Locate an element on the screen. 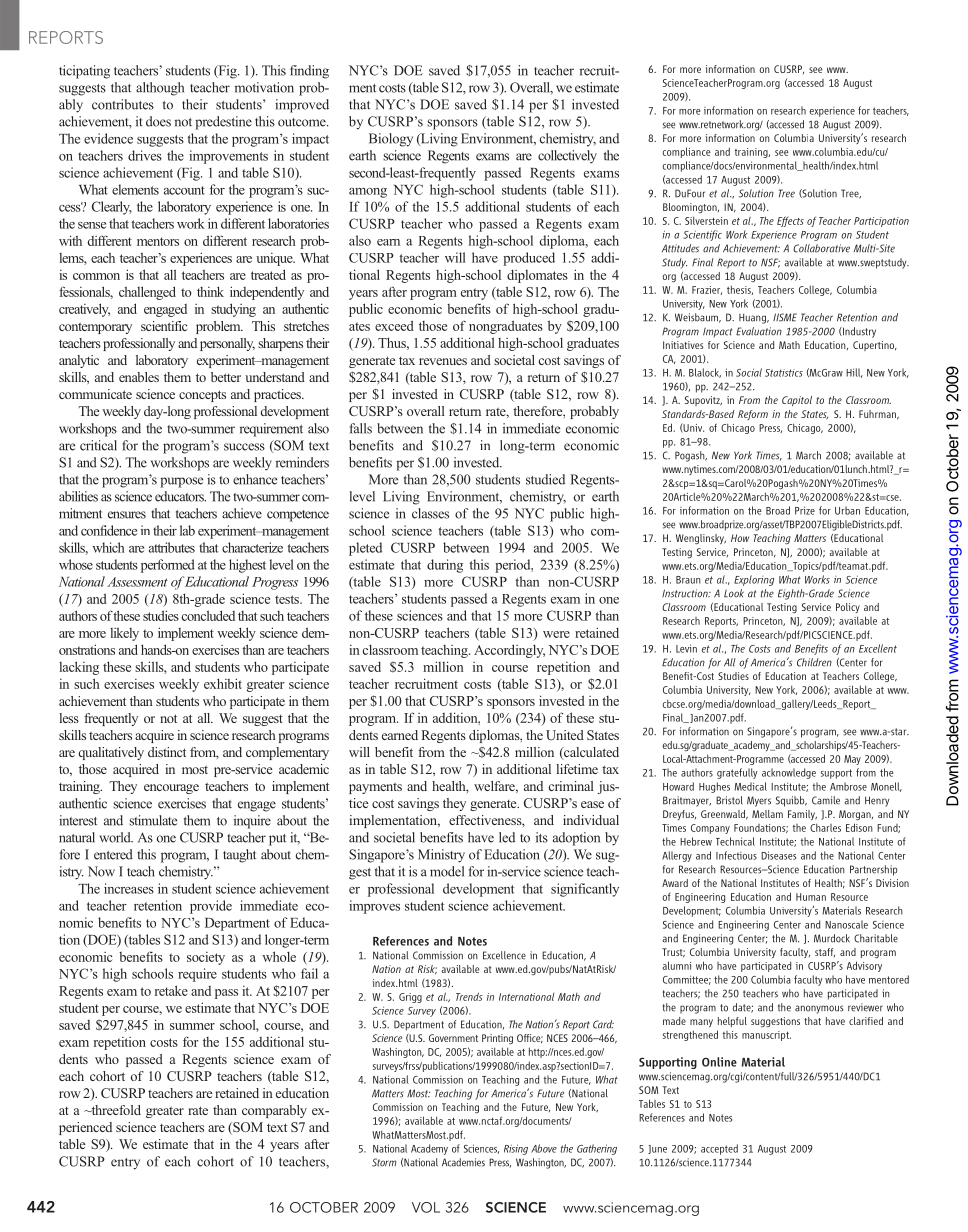 The height and width of the screenshot is (1232, 968). Effects is located at coordinates (790, 221).
